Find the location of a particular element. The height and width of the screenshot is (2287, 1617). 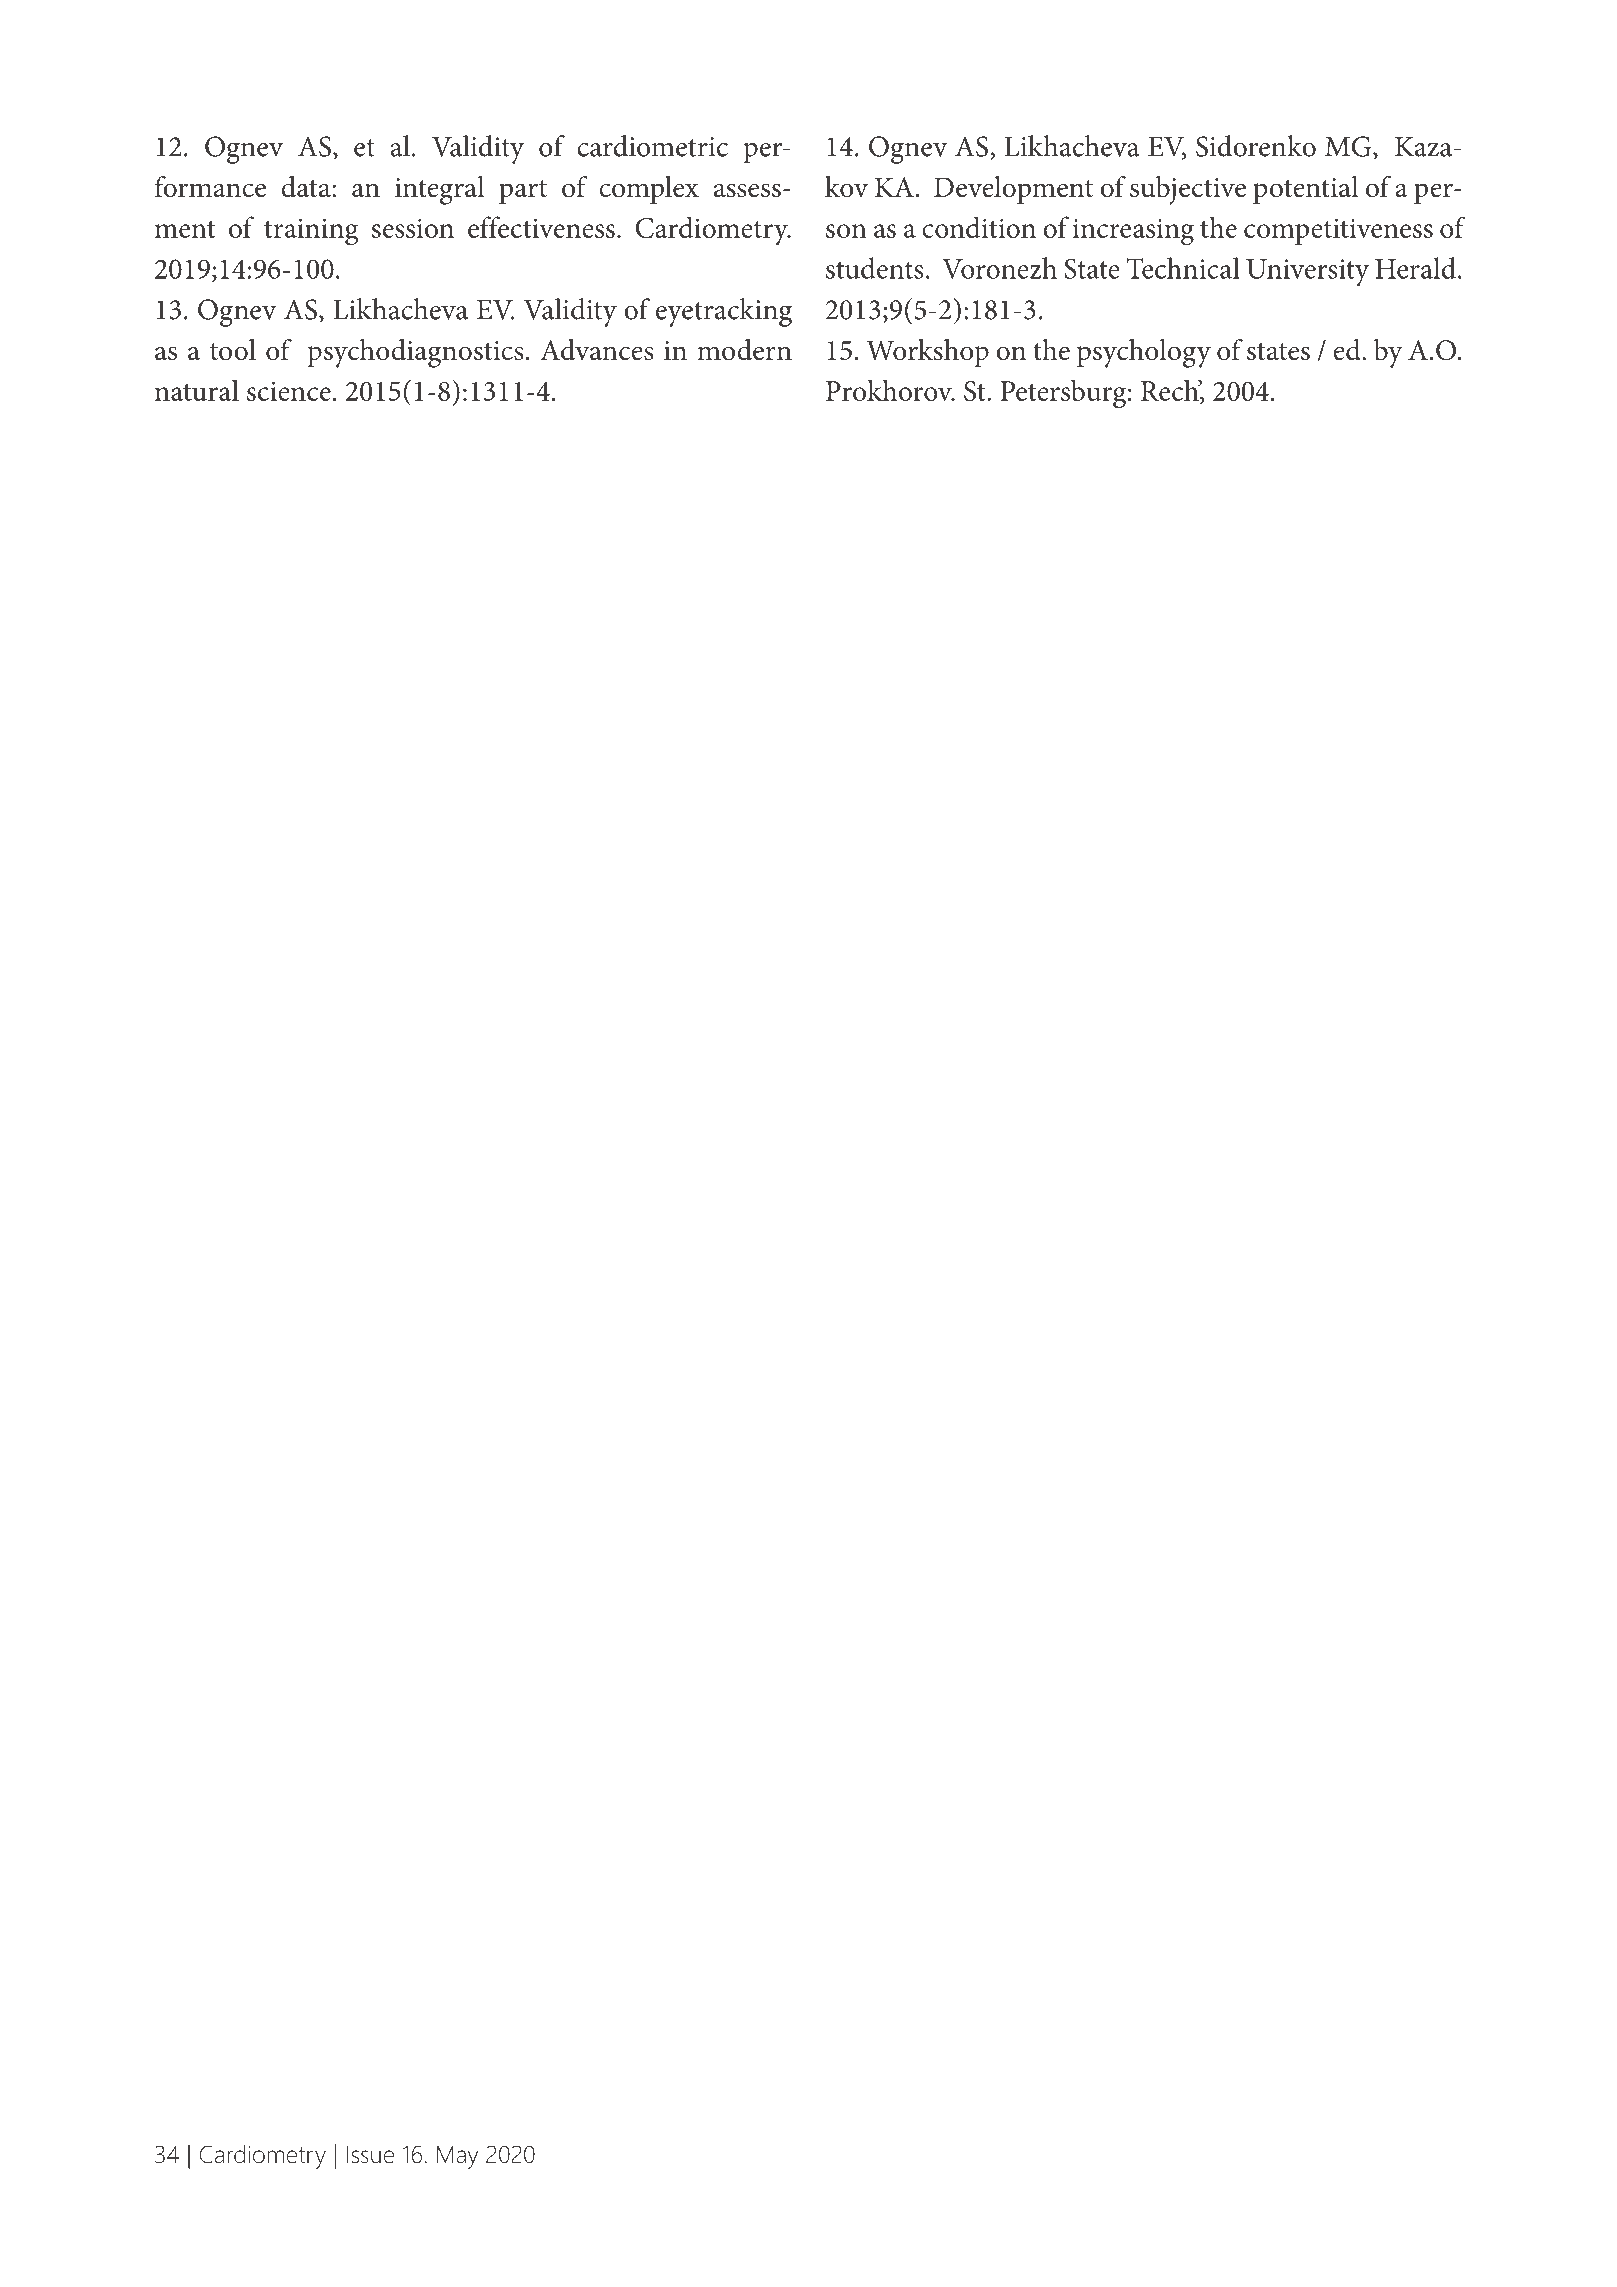

psychology is located at coordinates (1144, 353).
